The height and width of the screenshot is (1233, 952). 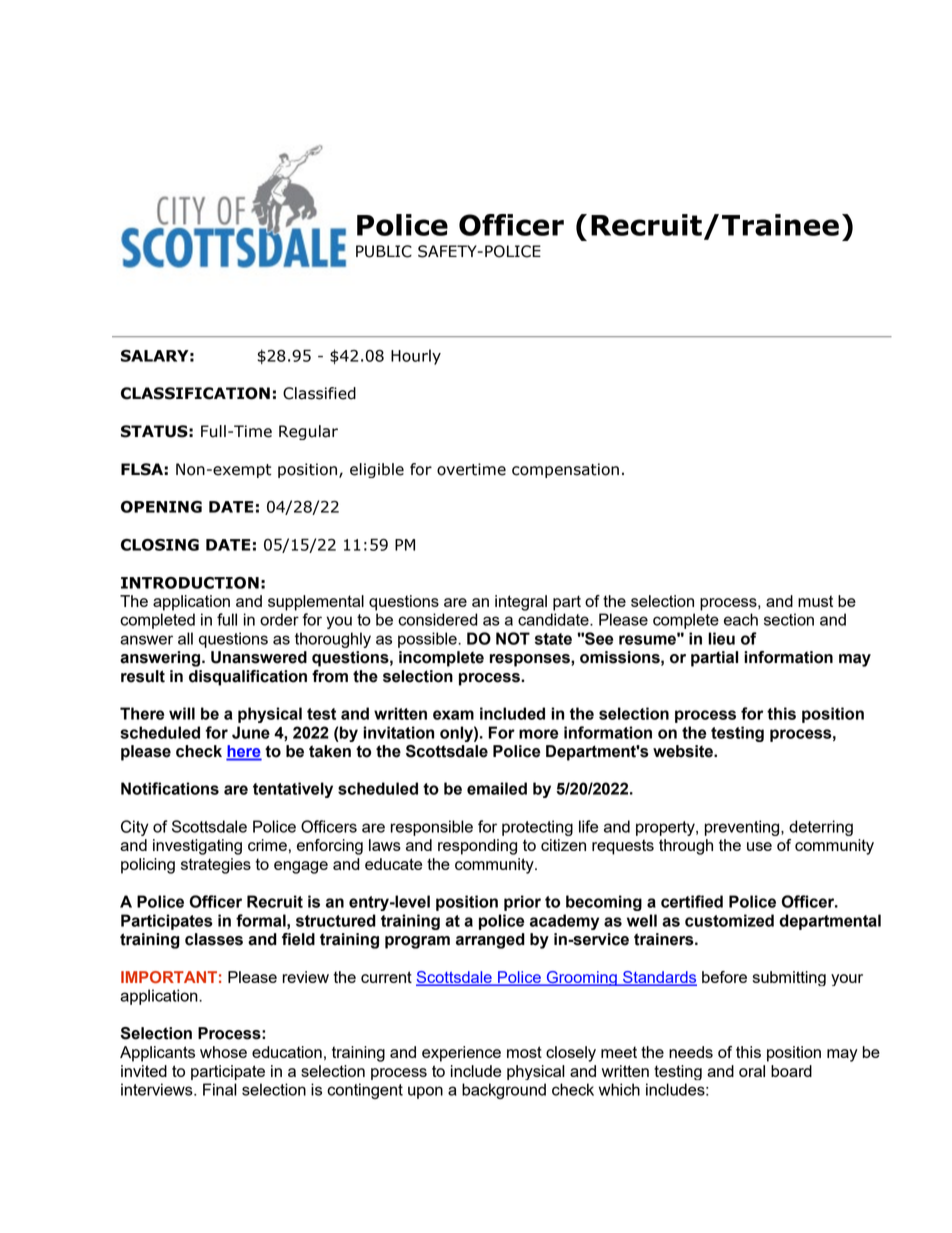 I want to click on experience, so click(x=461, y=1054).
